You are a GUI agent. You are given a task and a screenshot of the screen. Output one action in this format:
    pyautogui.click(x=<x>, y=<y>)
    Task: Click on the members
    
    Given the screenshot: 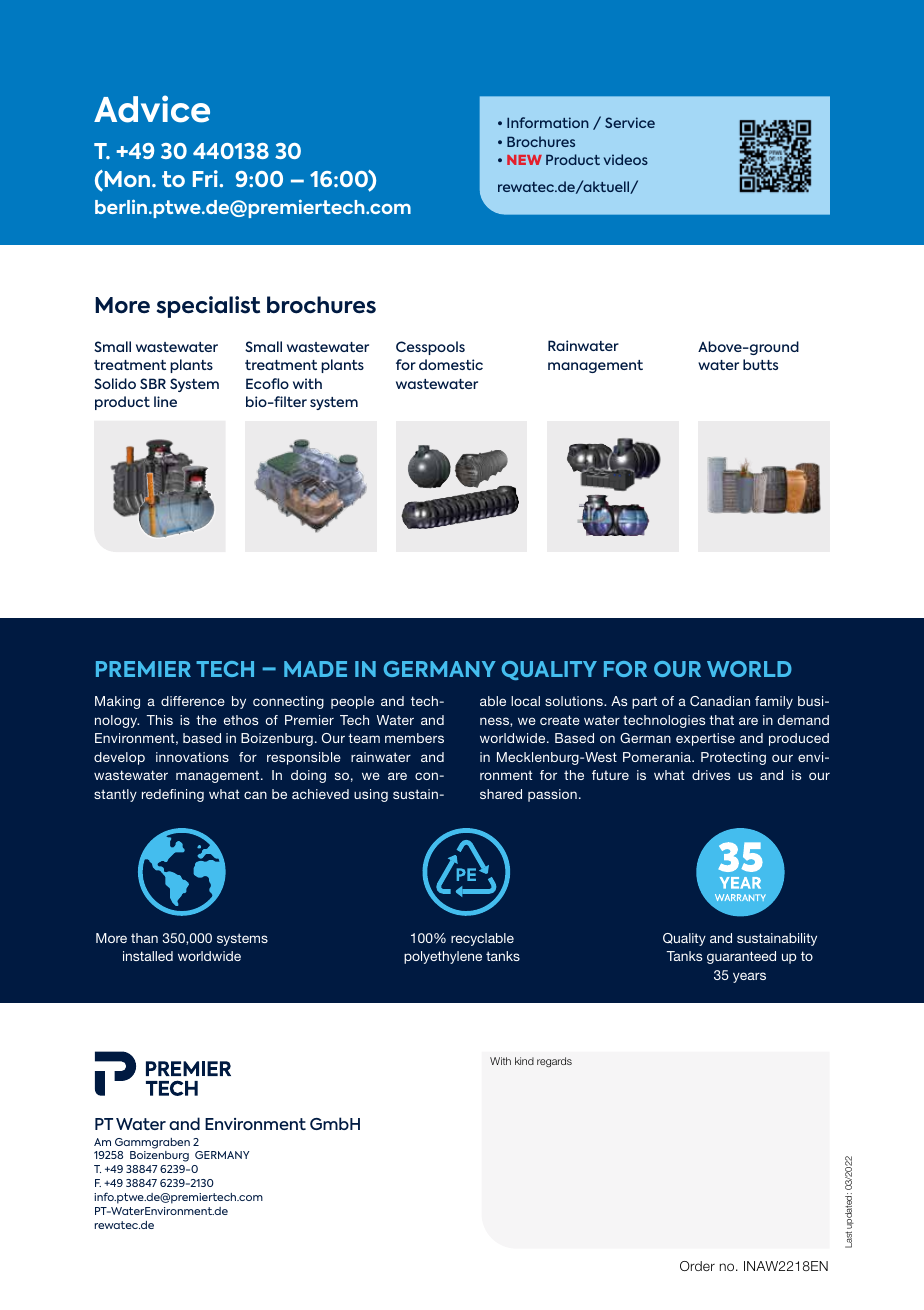 What is the action you would take?
    pyautogui.click(x=414, y=738)
